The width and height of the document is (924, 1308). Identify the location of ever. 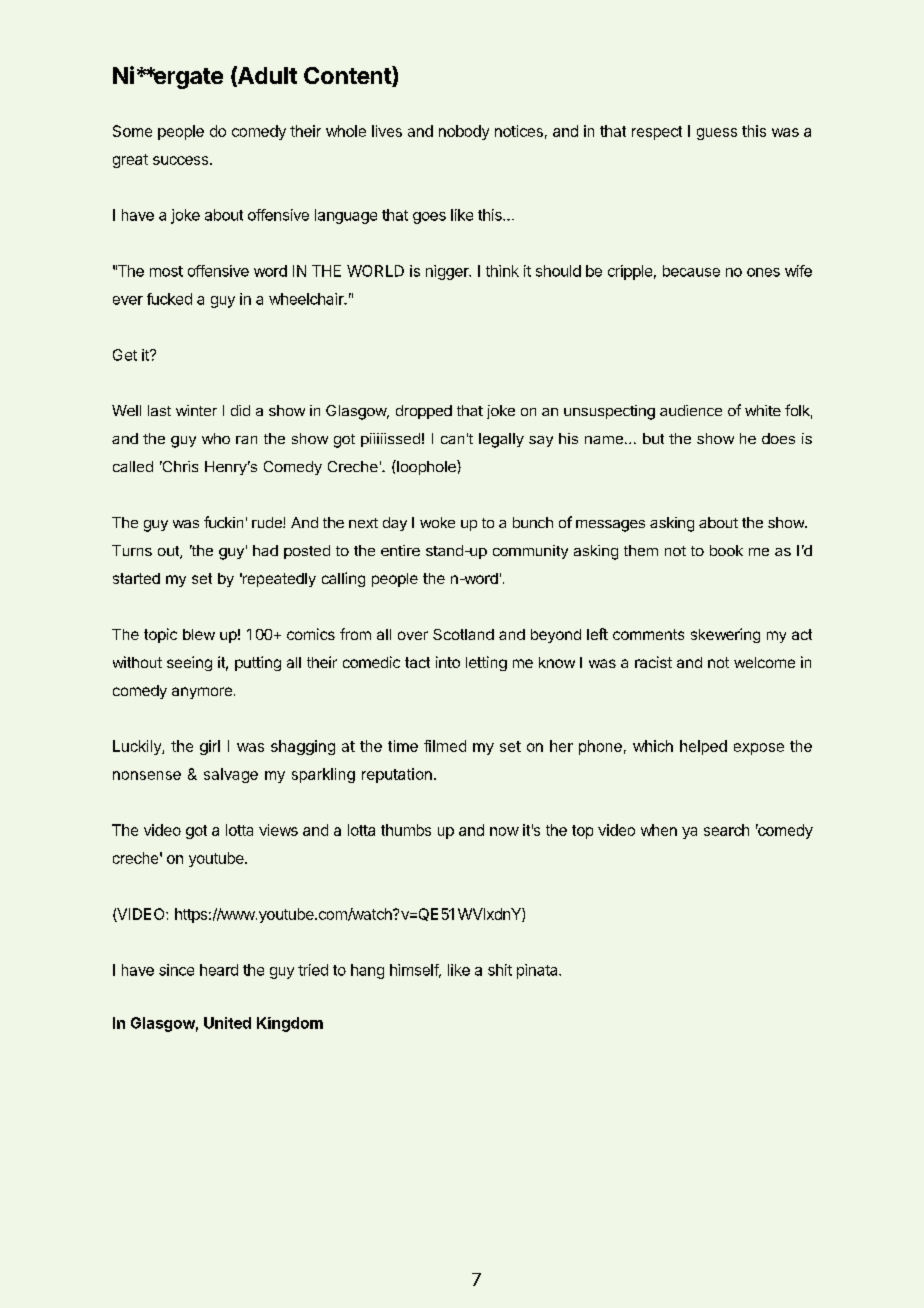
(128, 300).
